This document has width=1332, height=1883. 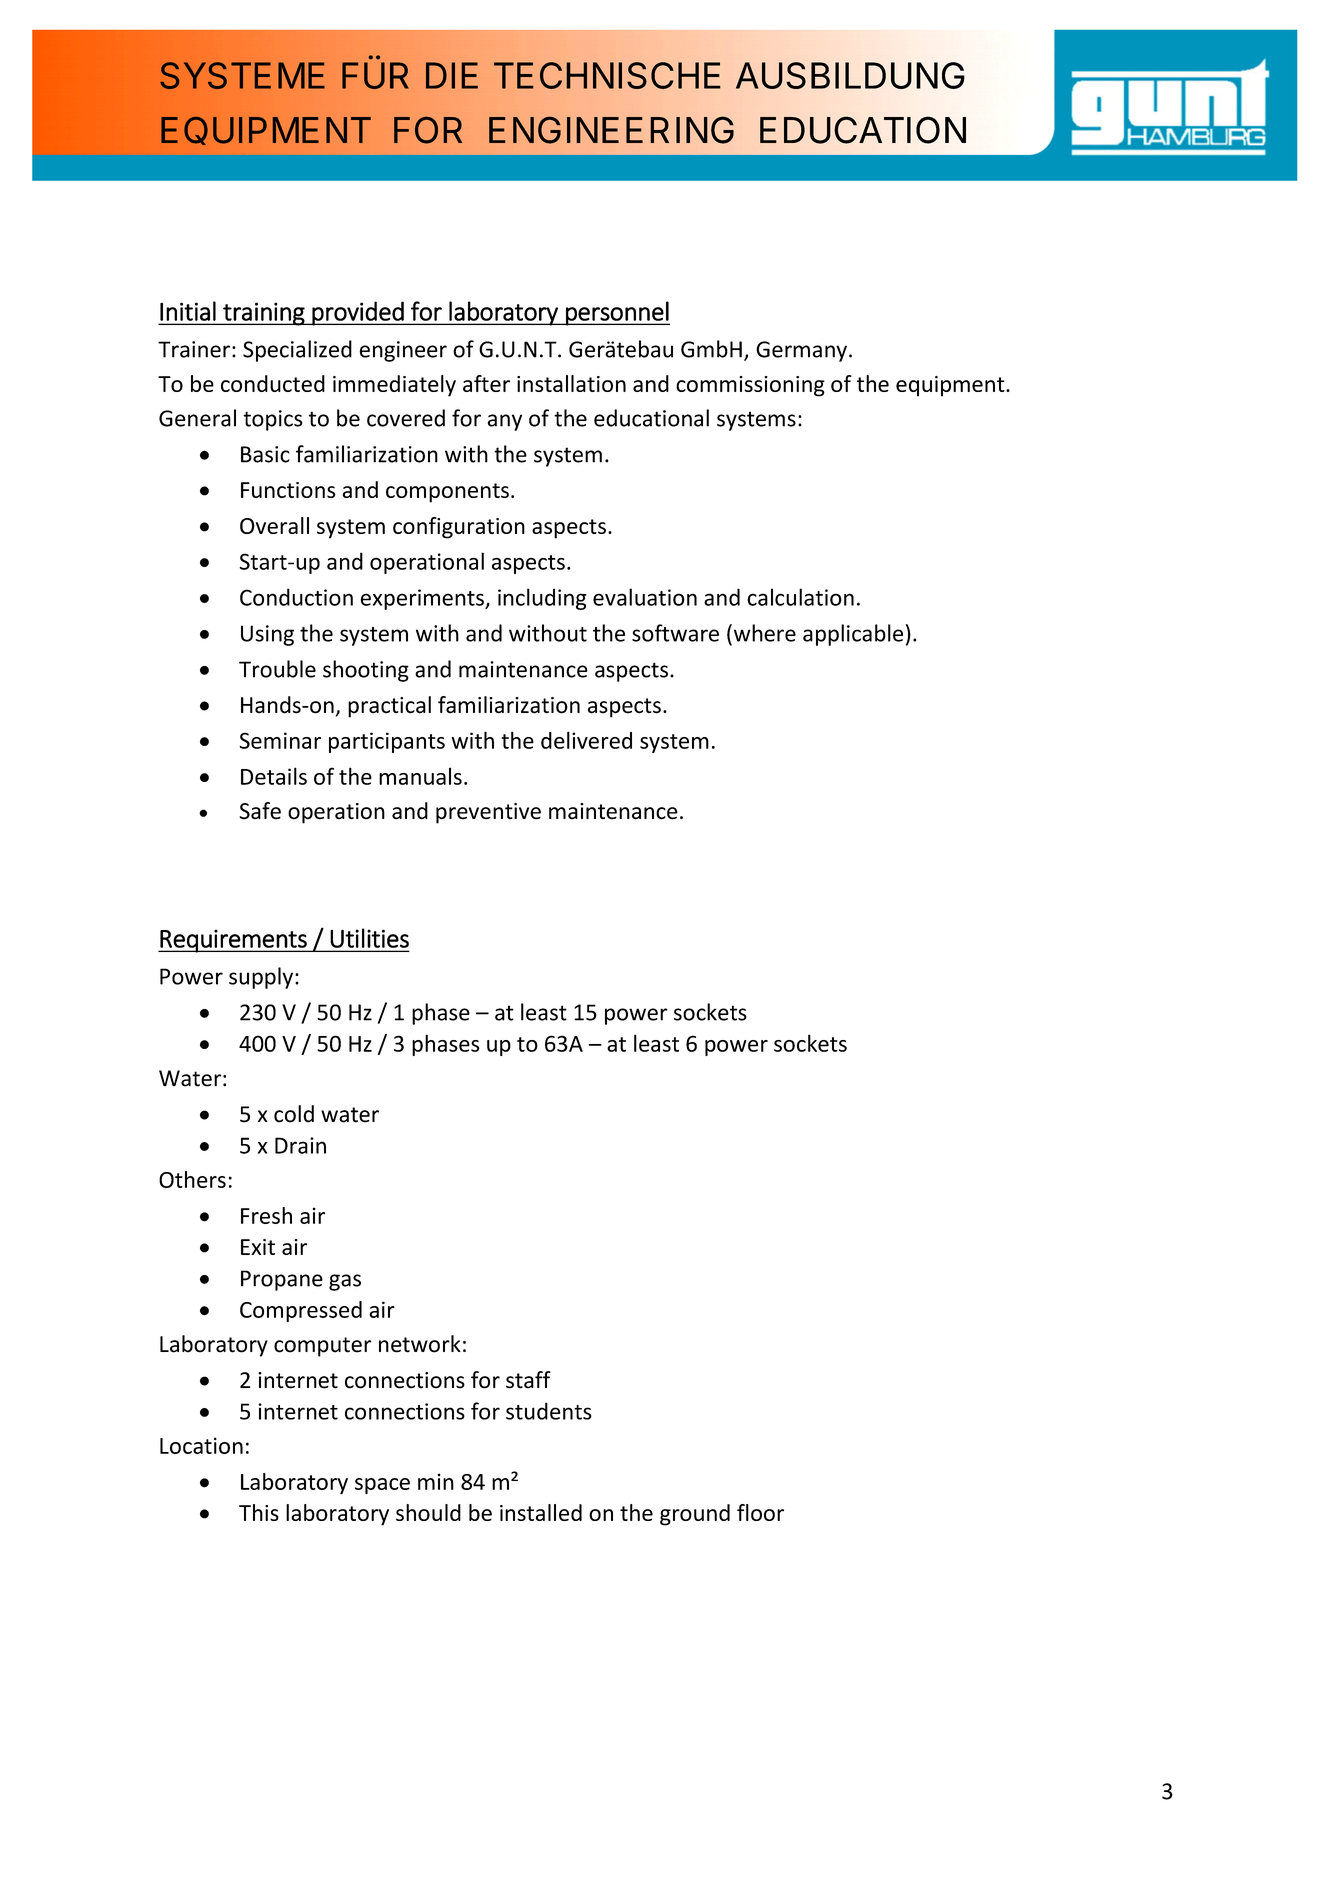 I want to click on DIE, so click(x=452, y=75).
